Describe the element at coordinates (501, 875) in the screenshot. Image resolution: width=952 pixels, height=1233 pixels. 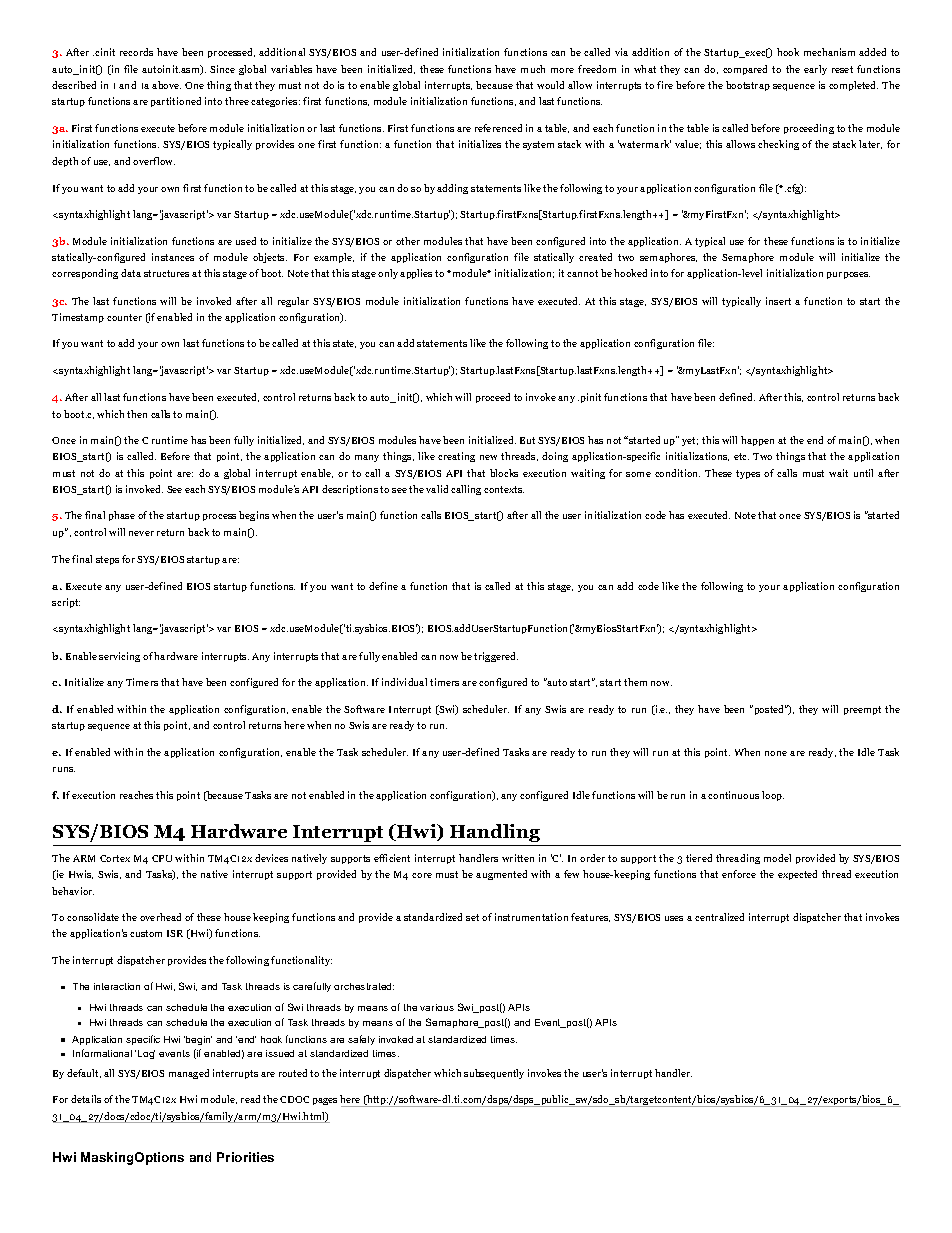
I see `augmented` at that location.
